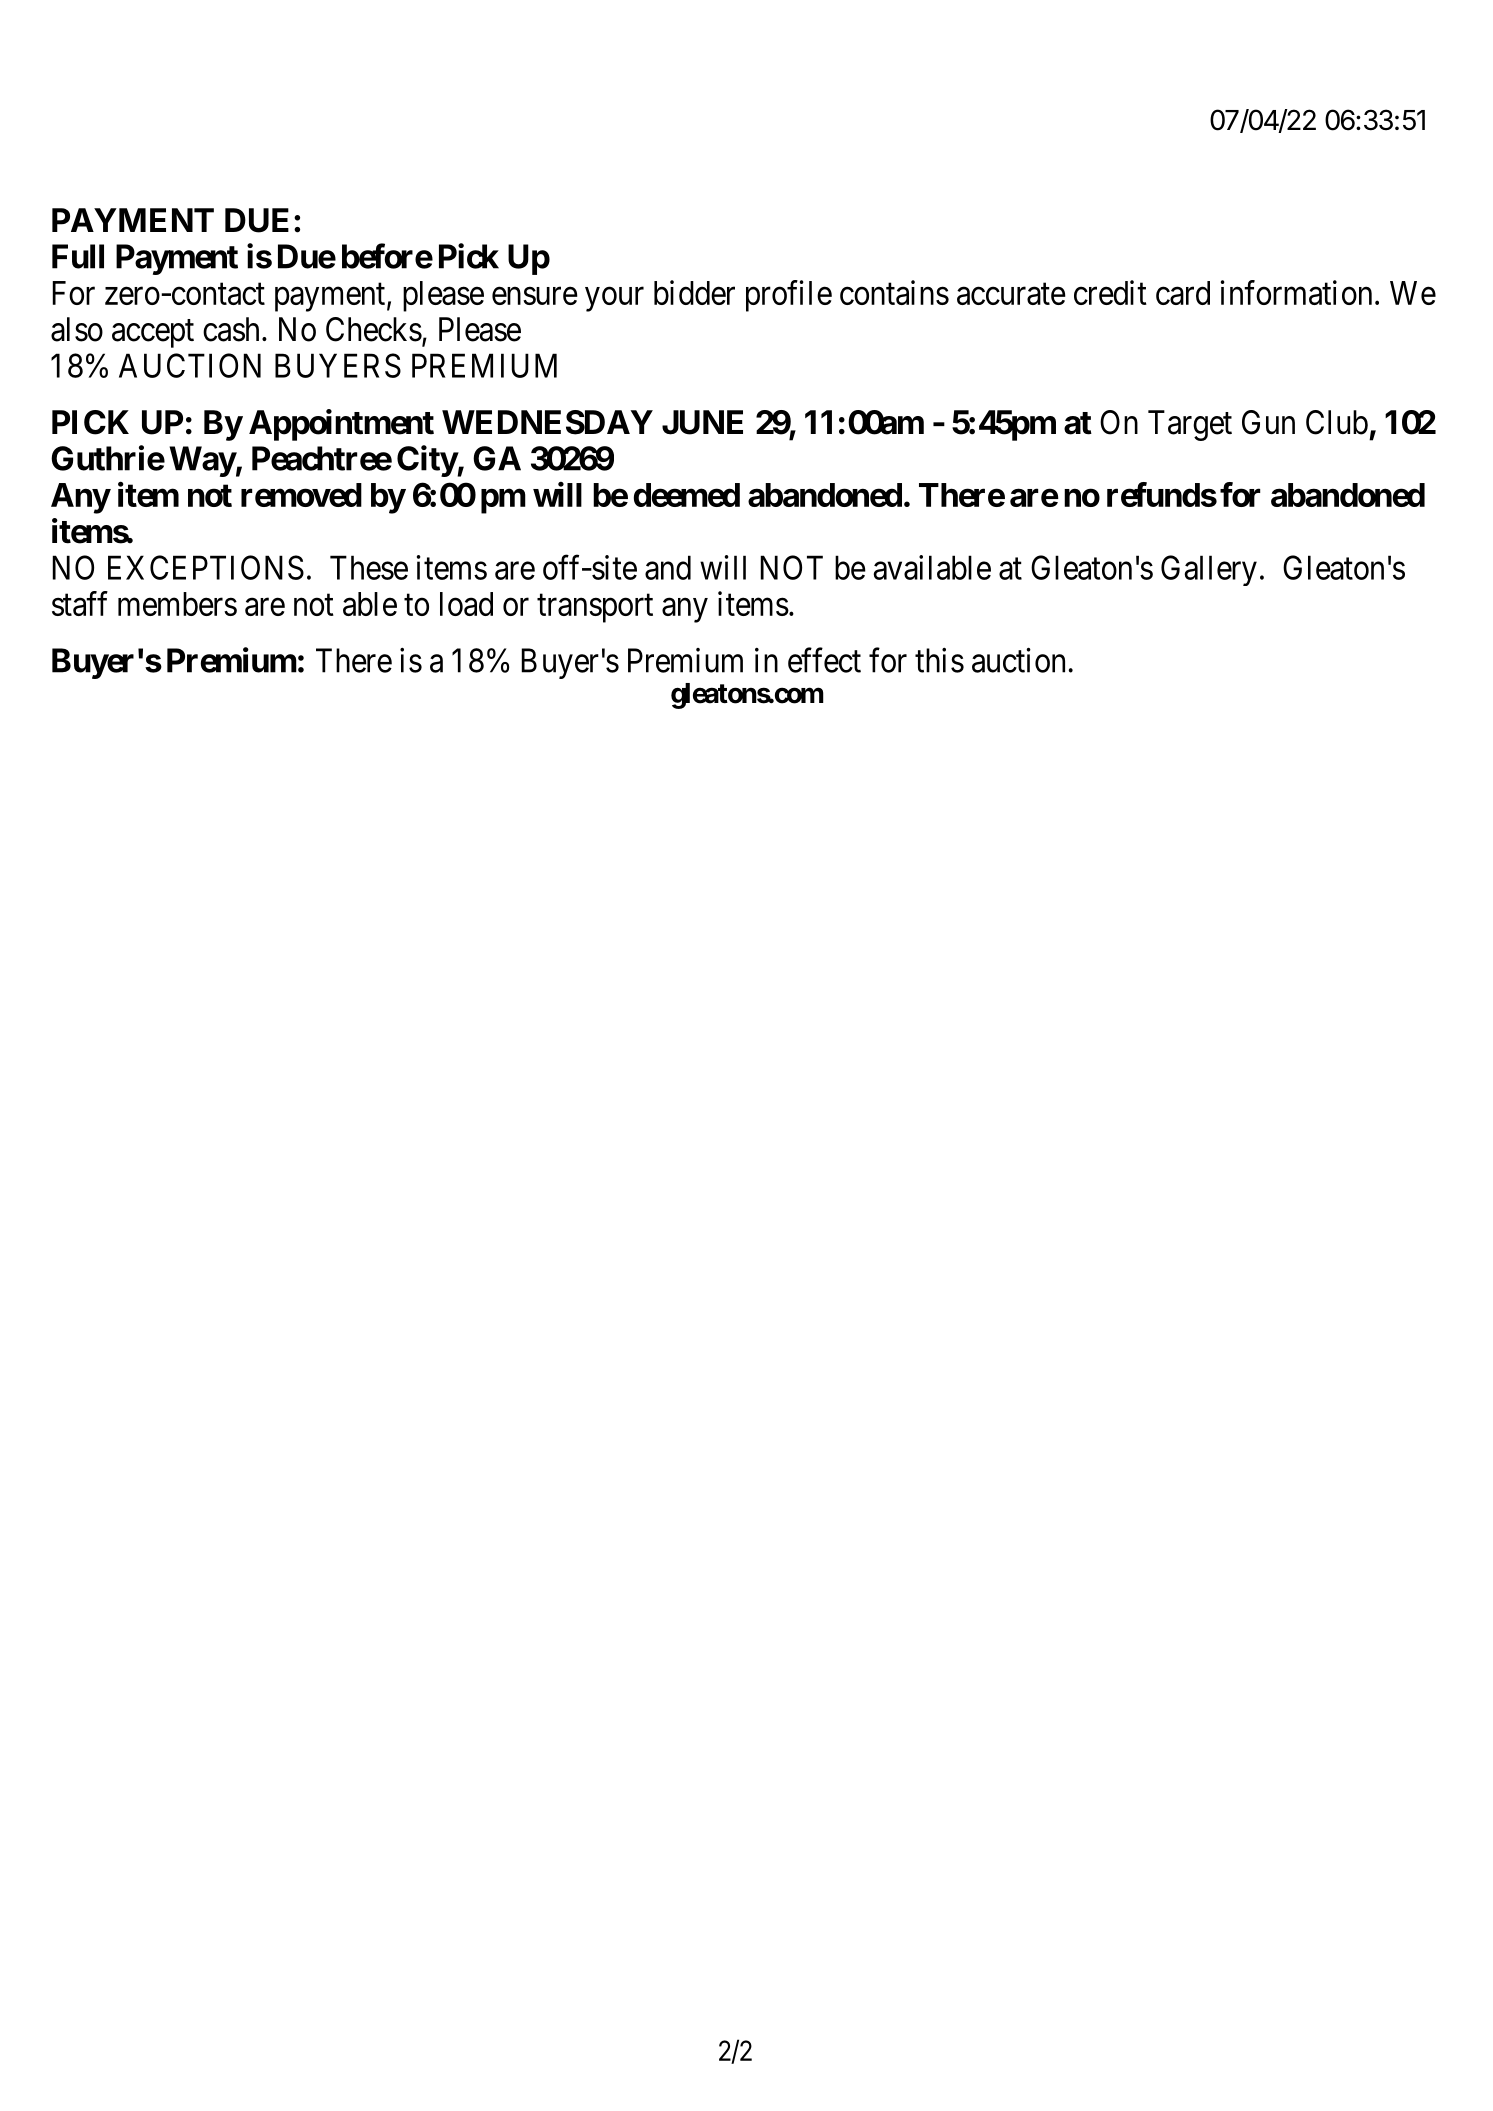  Describe the element at coordinates (694, 292) in the screenshot. I see `bidder` at that location.
